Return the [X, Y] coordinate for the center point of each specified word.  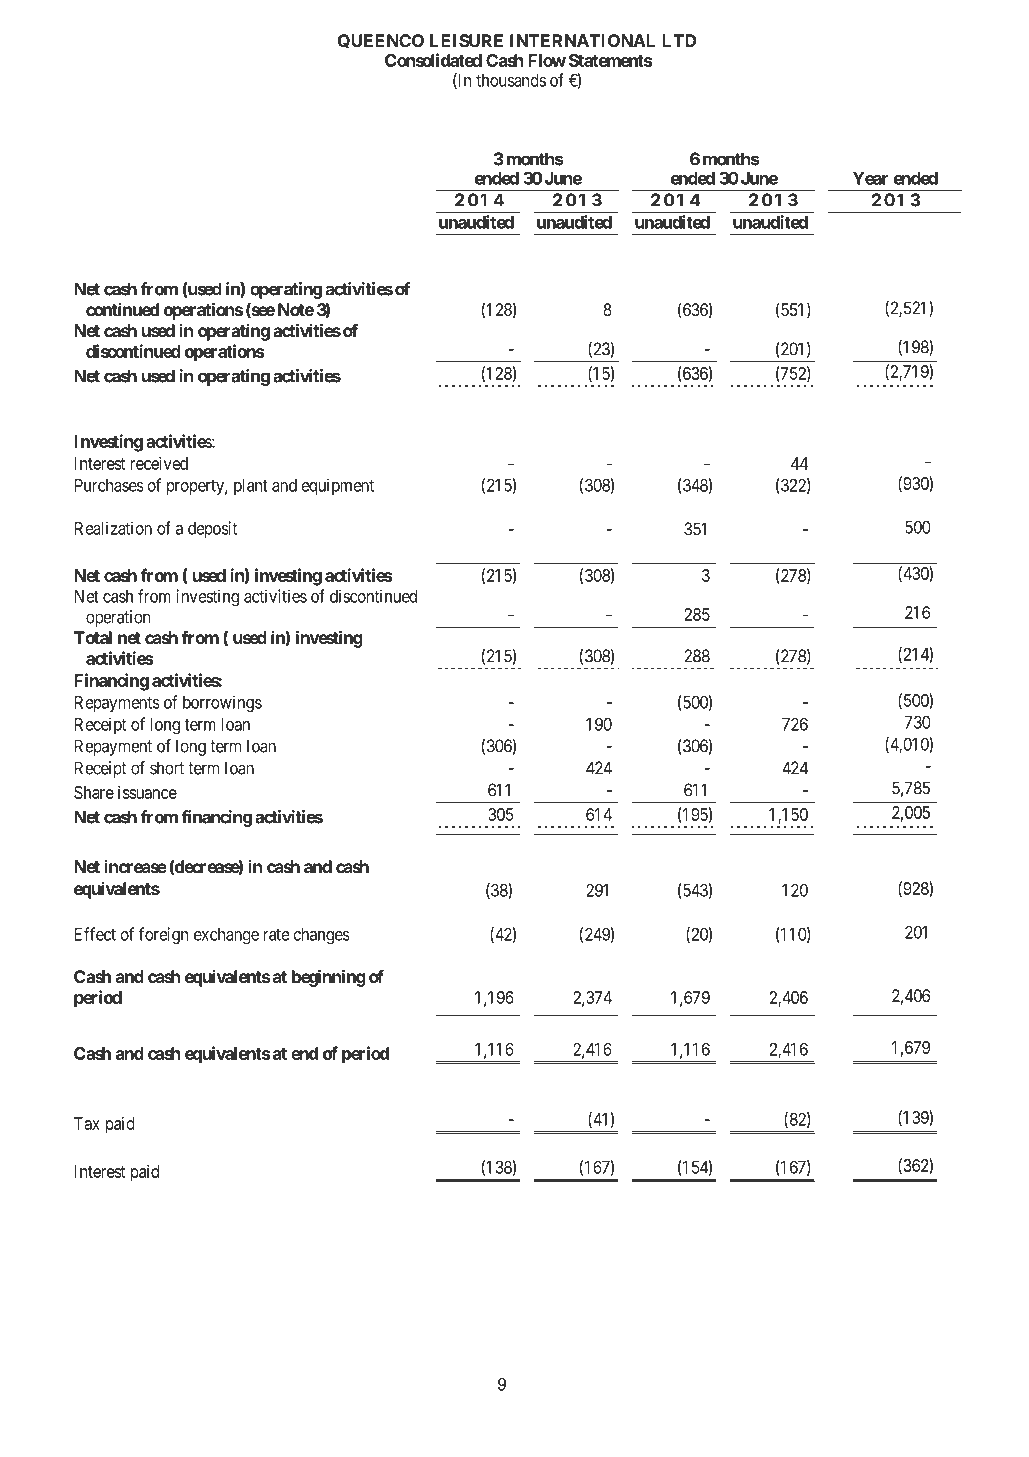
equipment [337, 486]
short [167, 768]
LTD [679, 40]
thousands [511, 80]
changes [321, 936]
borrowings [222, 704]
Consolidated [433, 60]
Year [870, 178]
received [159, 463]
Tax [87, 1123]
